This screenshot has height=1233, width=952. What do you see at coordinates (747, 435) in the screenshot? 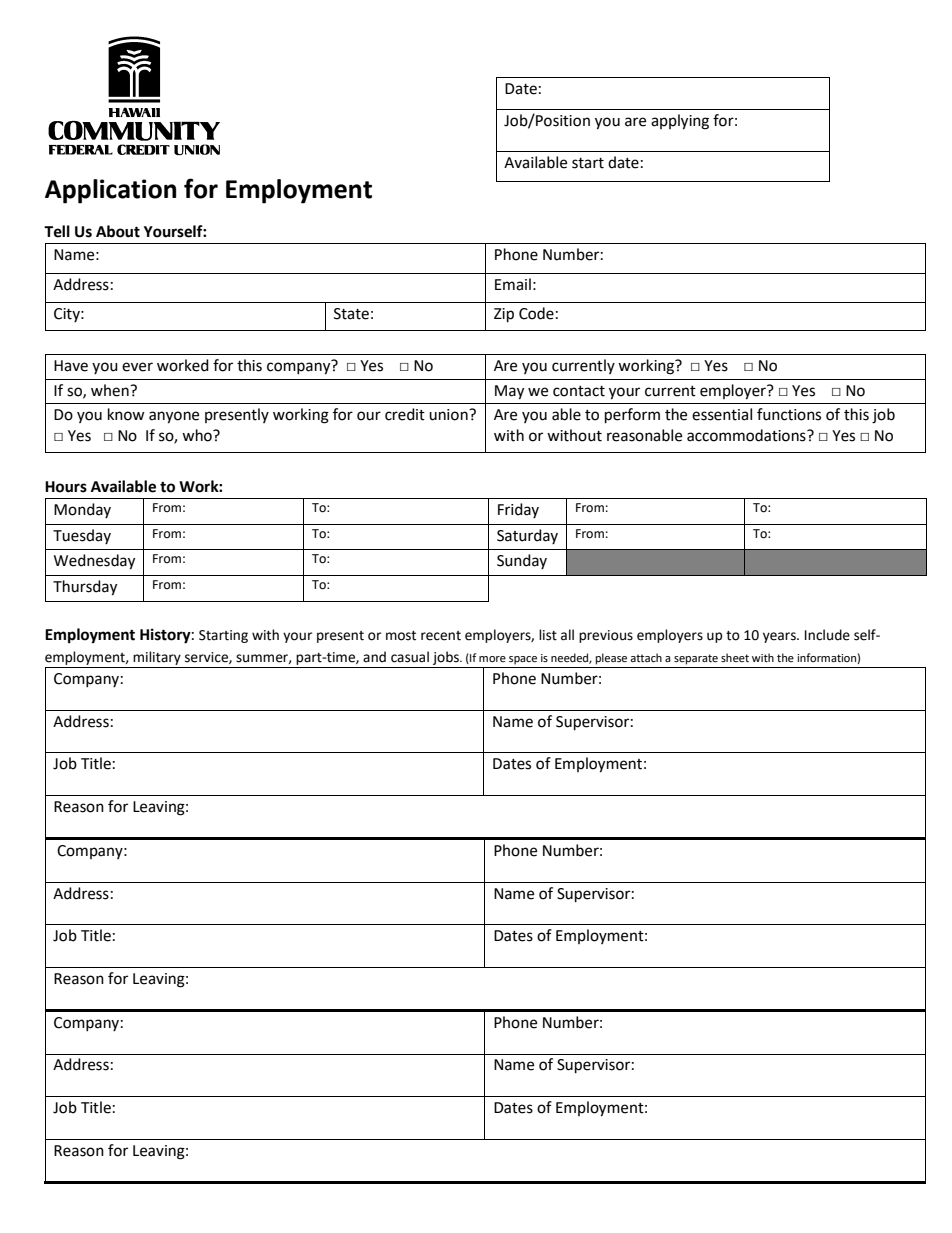
I see `accommodations` at bounding box center [747, 435].
